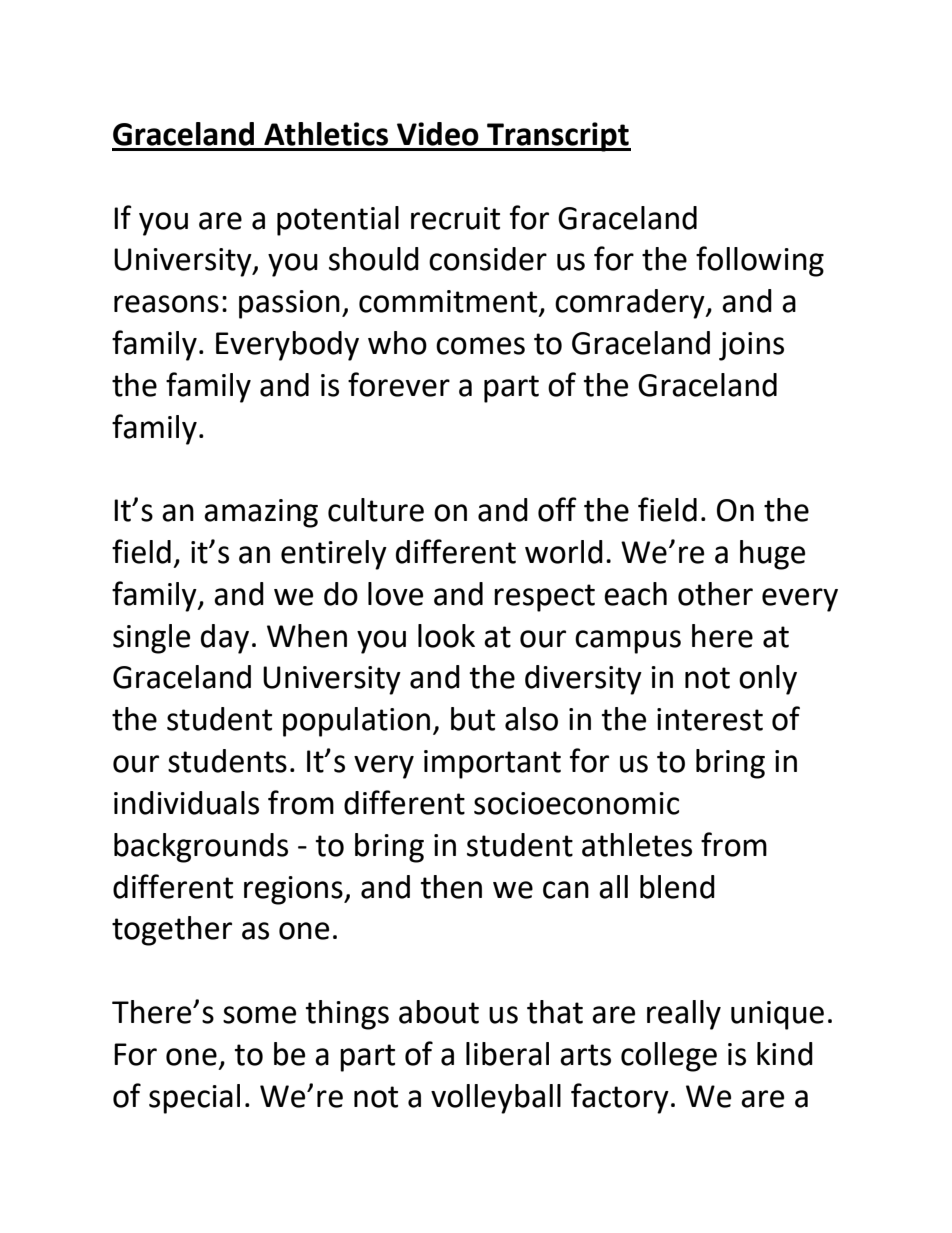 The height and width of the image is (1233, 952). What do you see at coordinates (669, 1057) in the image?
I see `college` at bounding box center [669, 1057].
